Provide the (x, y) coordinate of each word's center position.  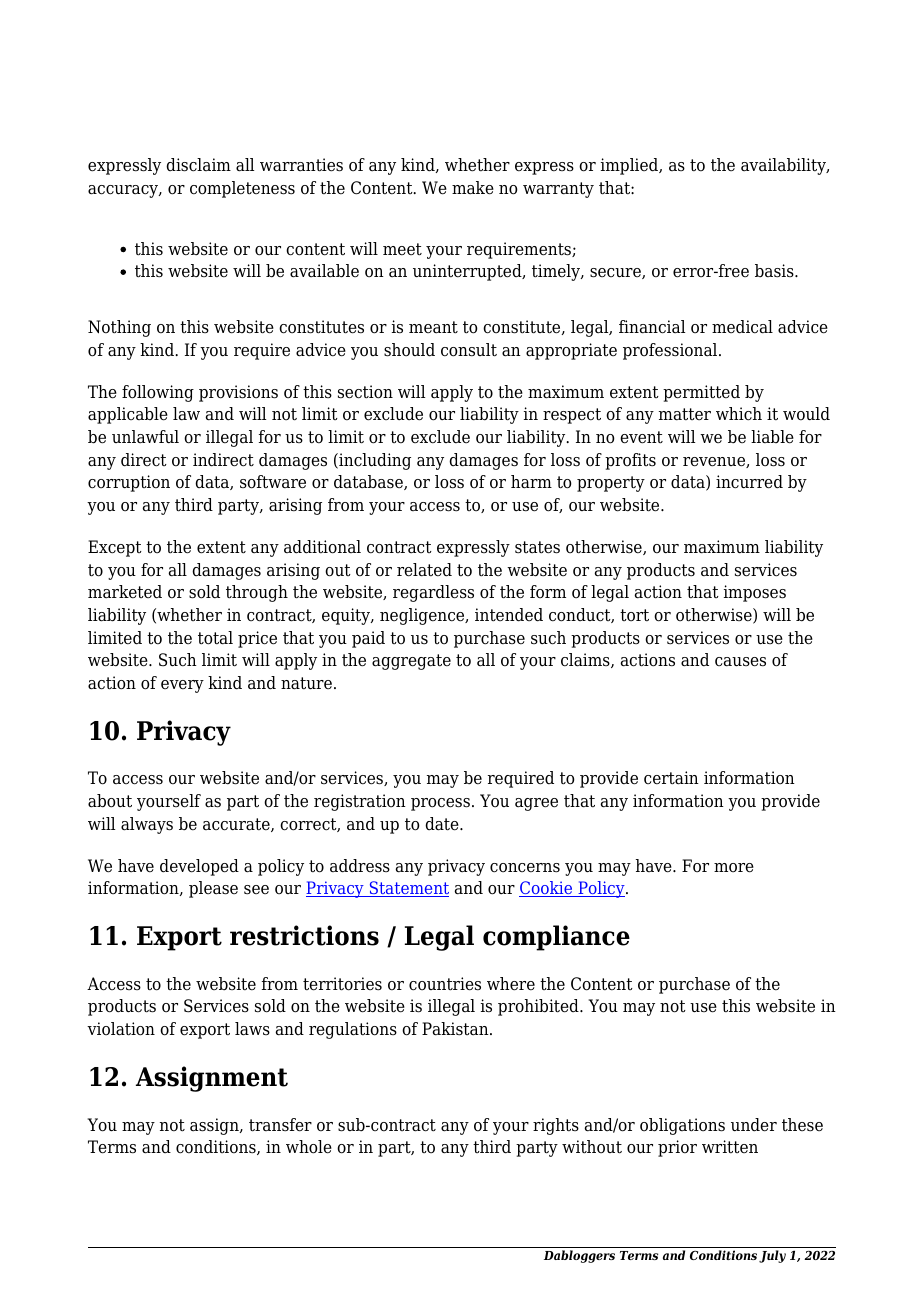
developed (199, 867)
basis (775, 271)
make (473, 188)
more (734, 868)
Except (115, 548)
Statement (408, 889)
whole (309, 1147)
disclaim (198, 165)
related (424, 570)
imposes (755, 593)
